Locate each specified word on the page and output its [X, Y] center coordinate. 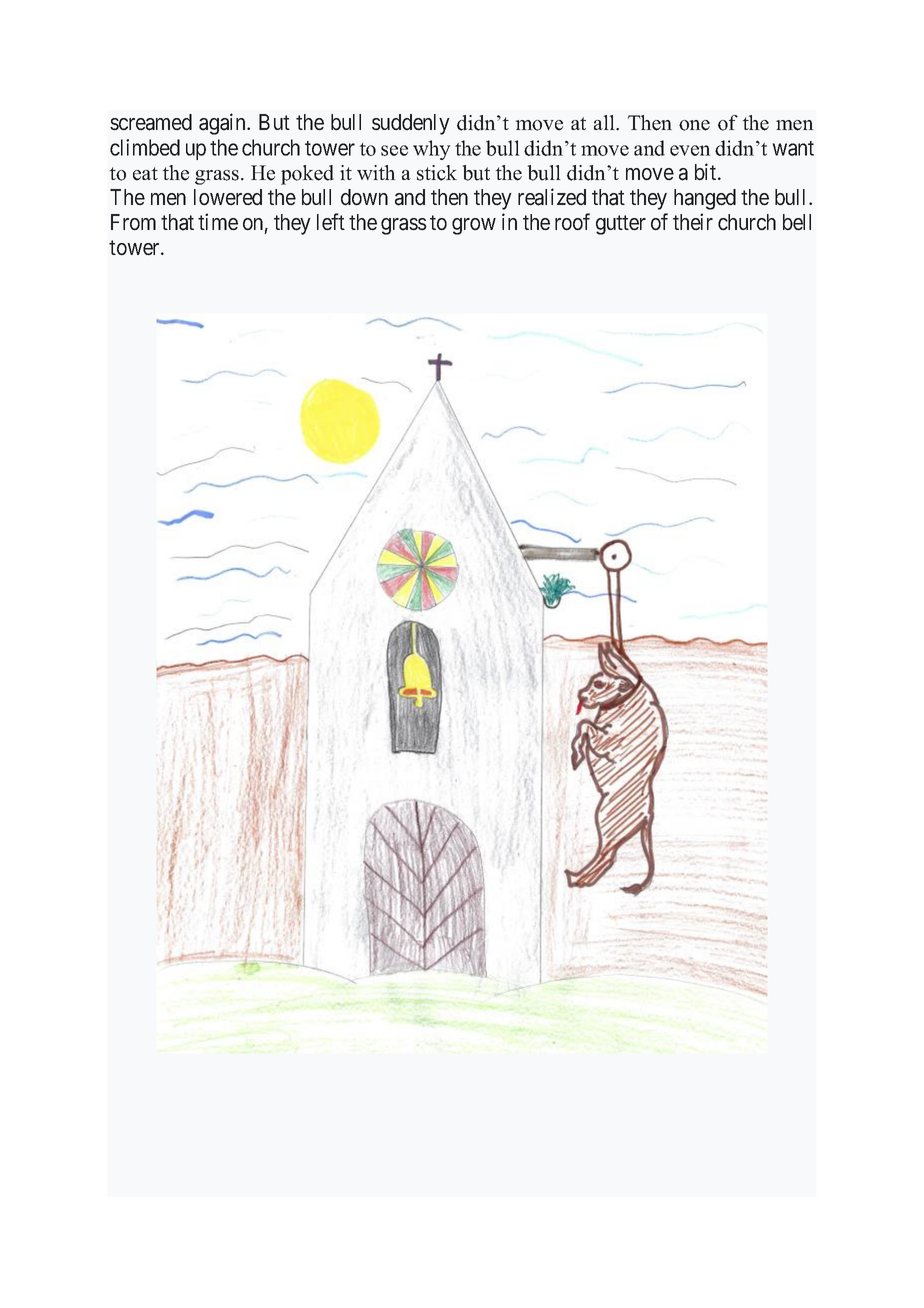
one [694, 125]
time [218, 222]
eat [145, 174]
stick [437, 173]
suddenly [411, 124]
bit [707, 172]
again [223, 124]
